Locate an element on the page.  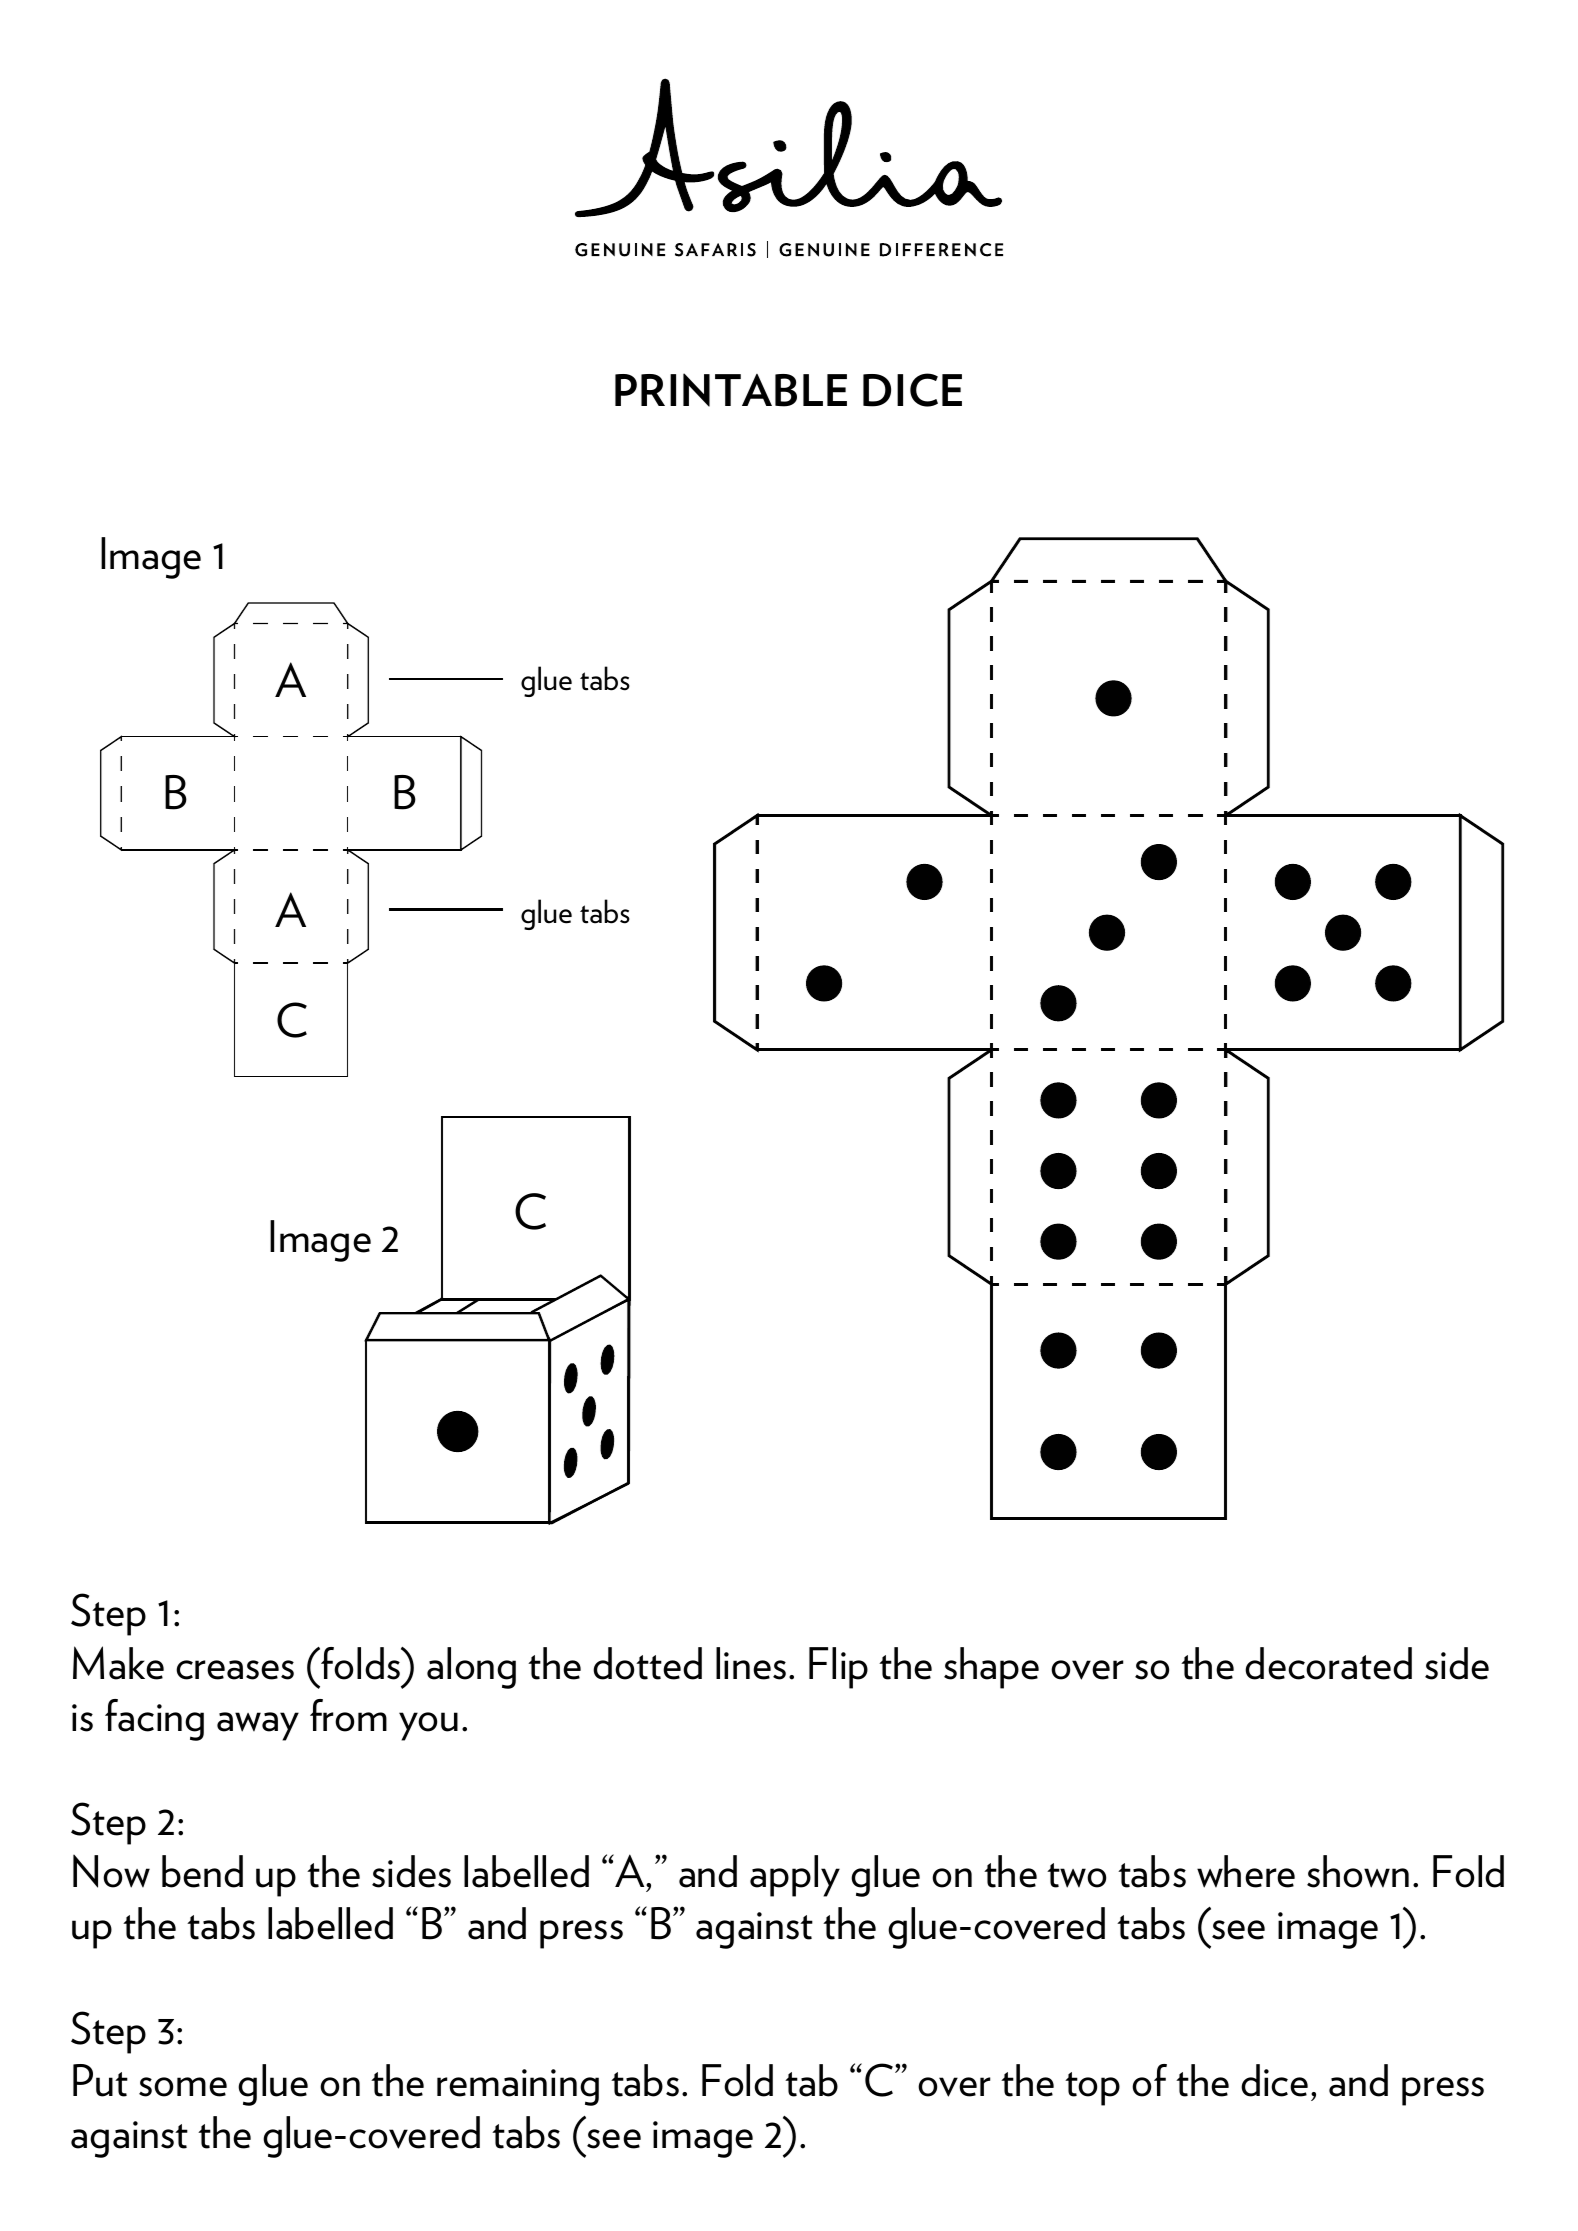
bend is located at coordinates (202, 1871).
